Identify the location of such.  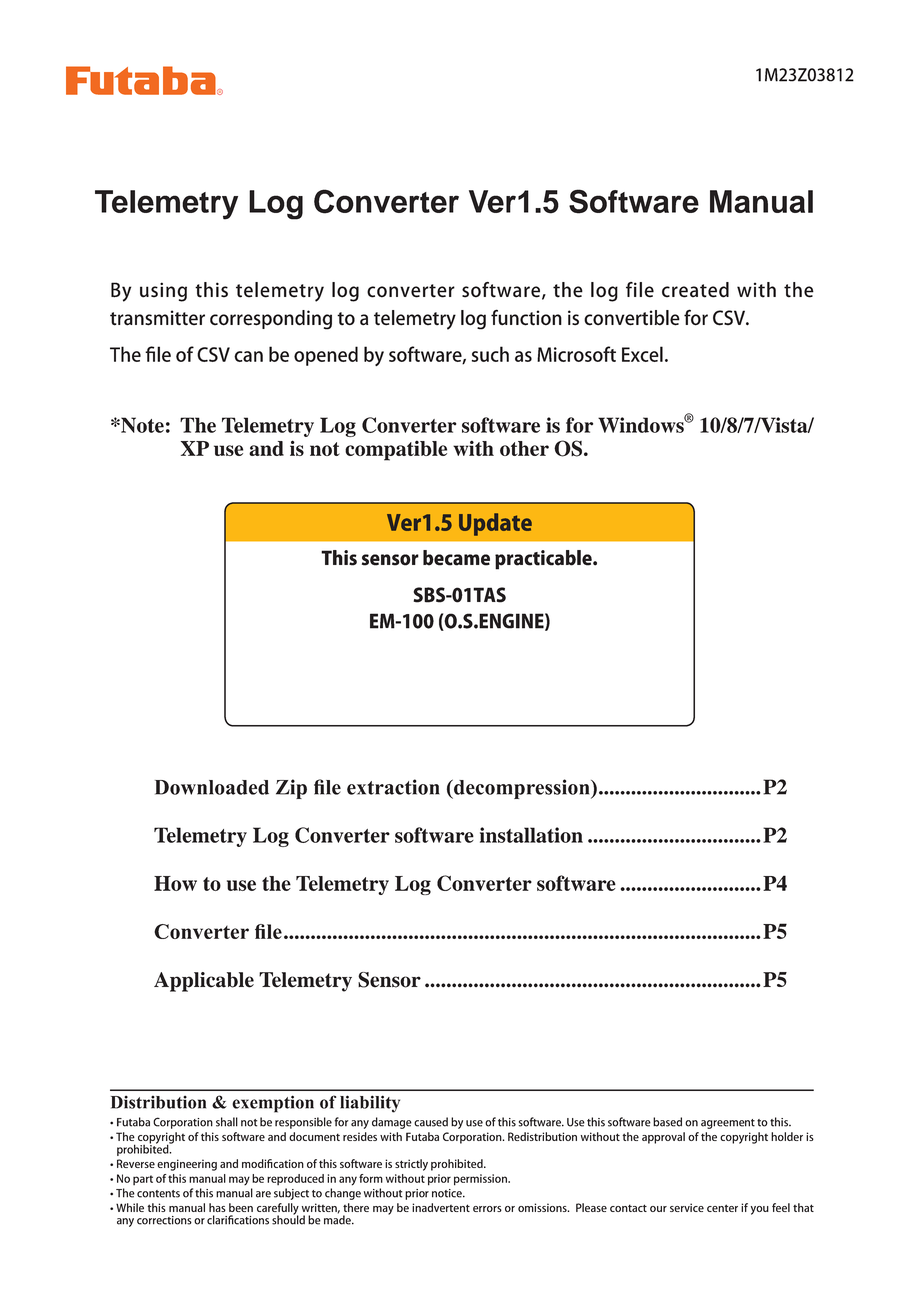
(490, 354).
